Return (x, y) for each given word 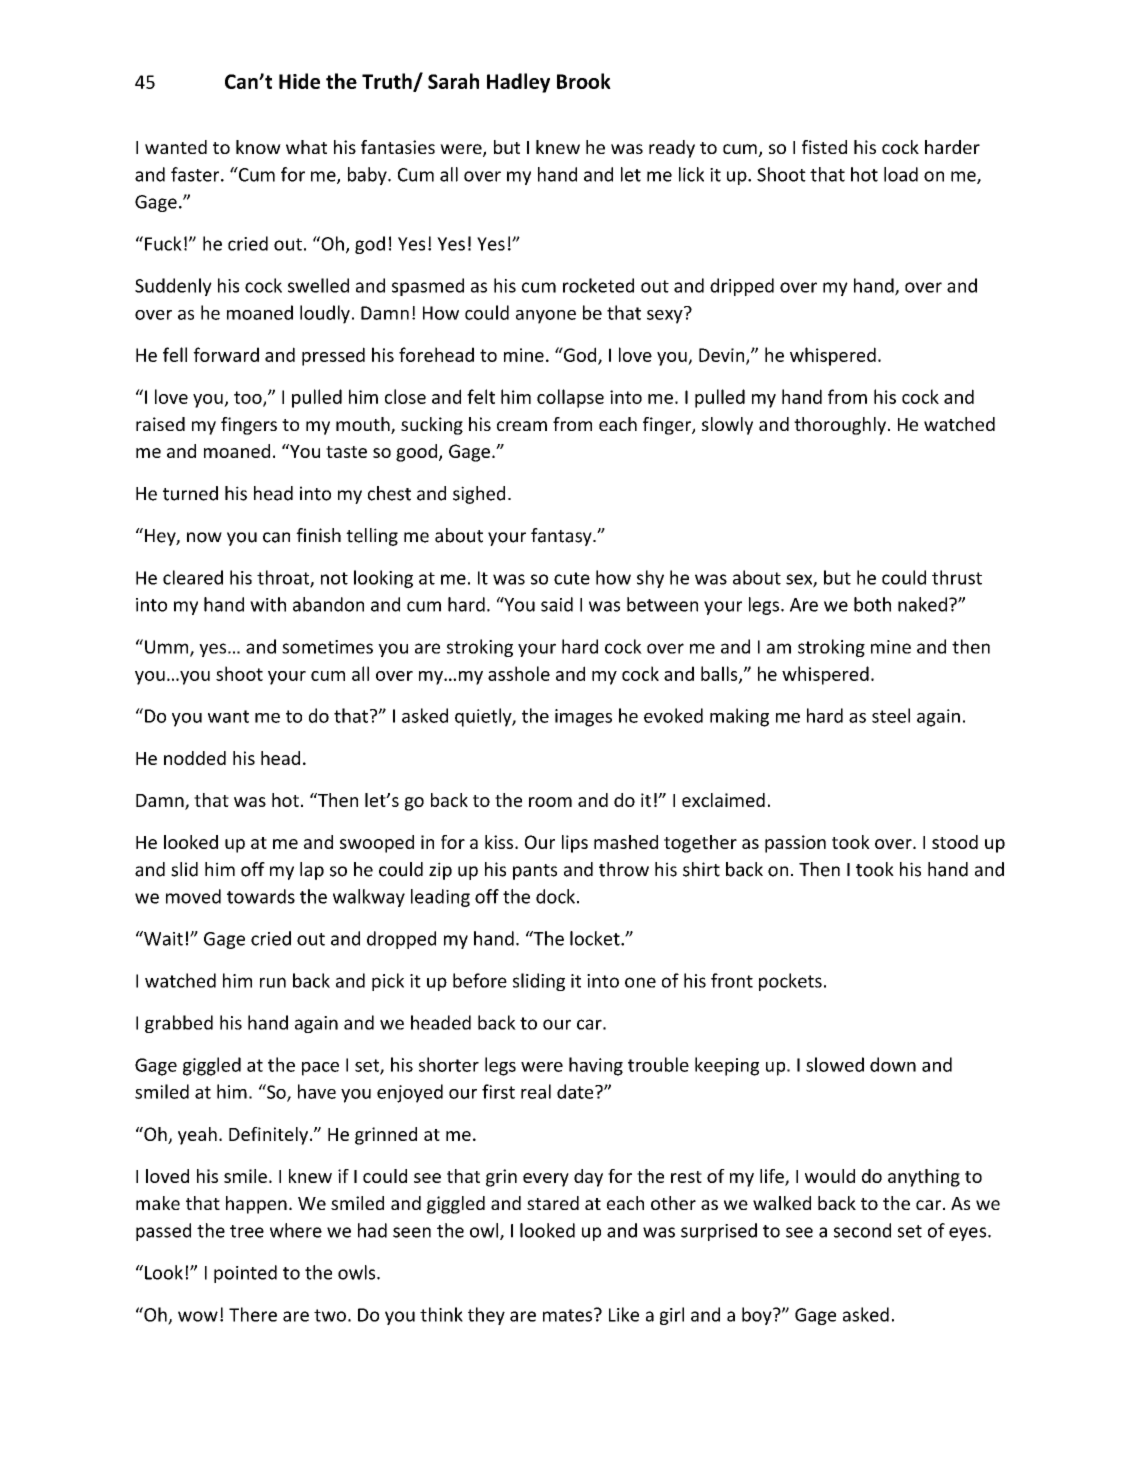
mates (567, 1315)
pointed (245, 1274)
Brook (584, 81)
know (258, 147)
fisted (824, 147)
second (862, 1230)
